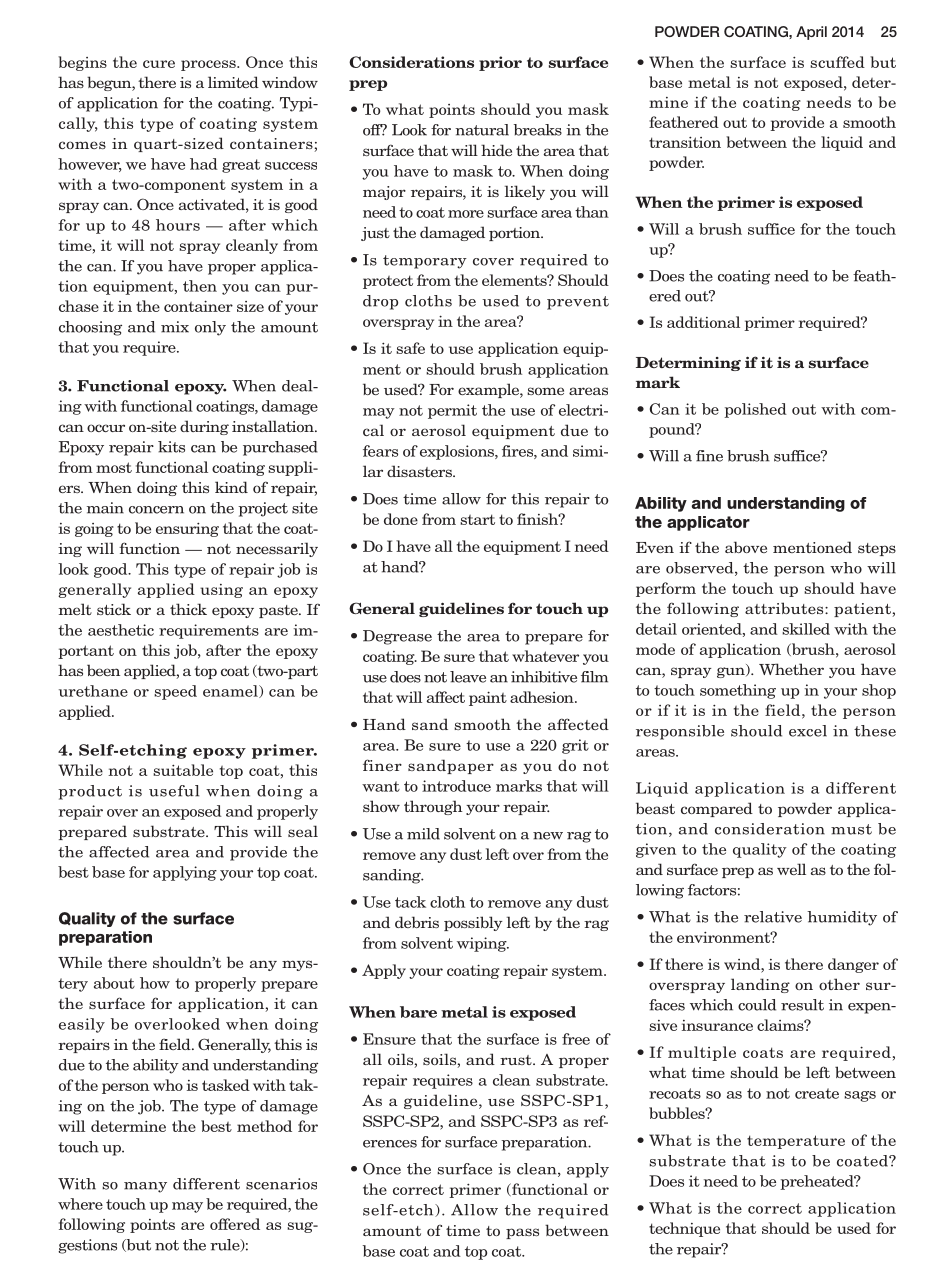  Describe the element at coordinates (145, 1187) in the screenshot. I see `many` at that location.
